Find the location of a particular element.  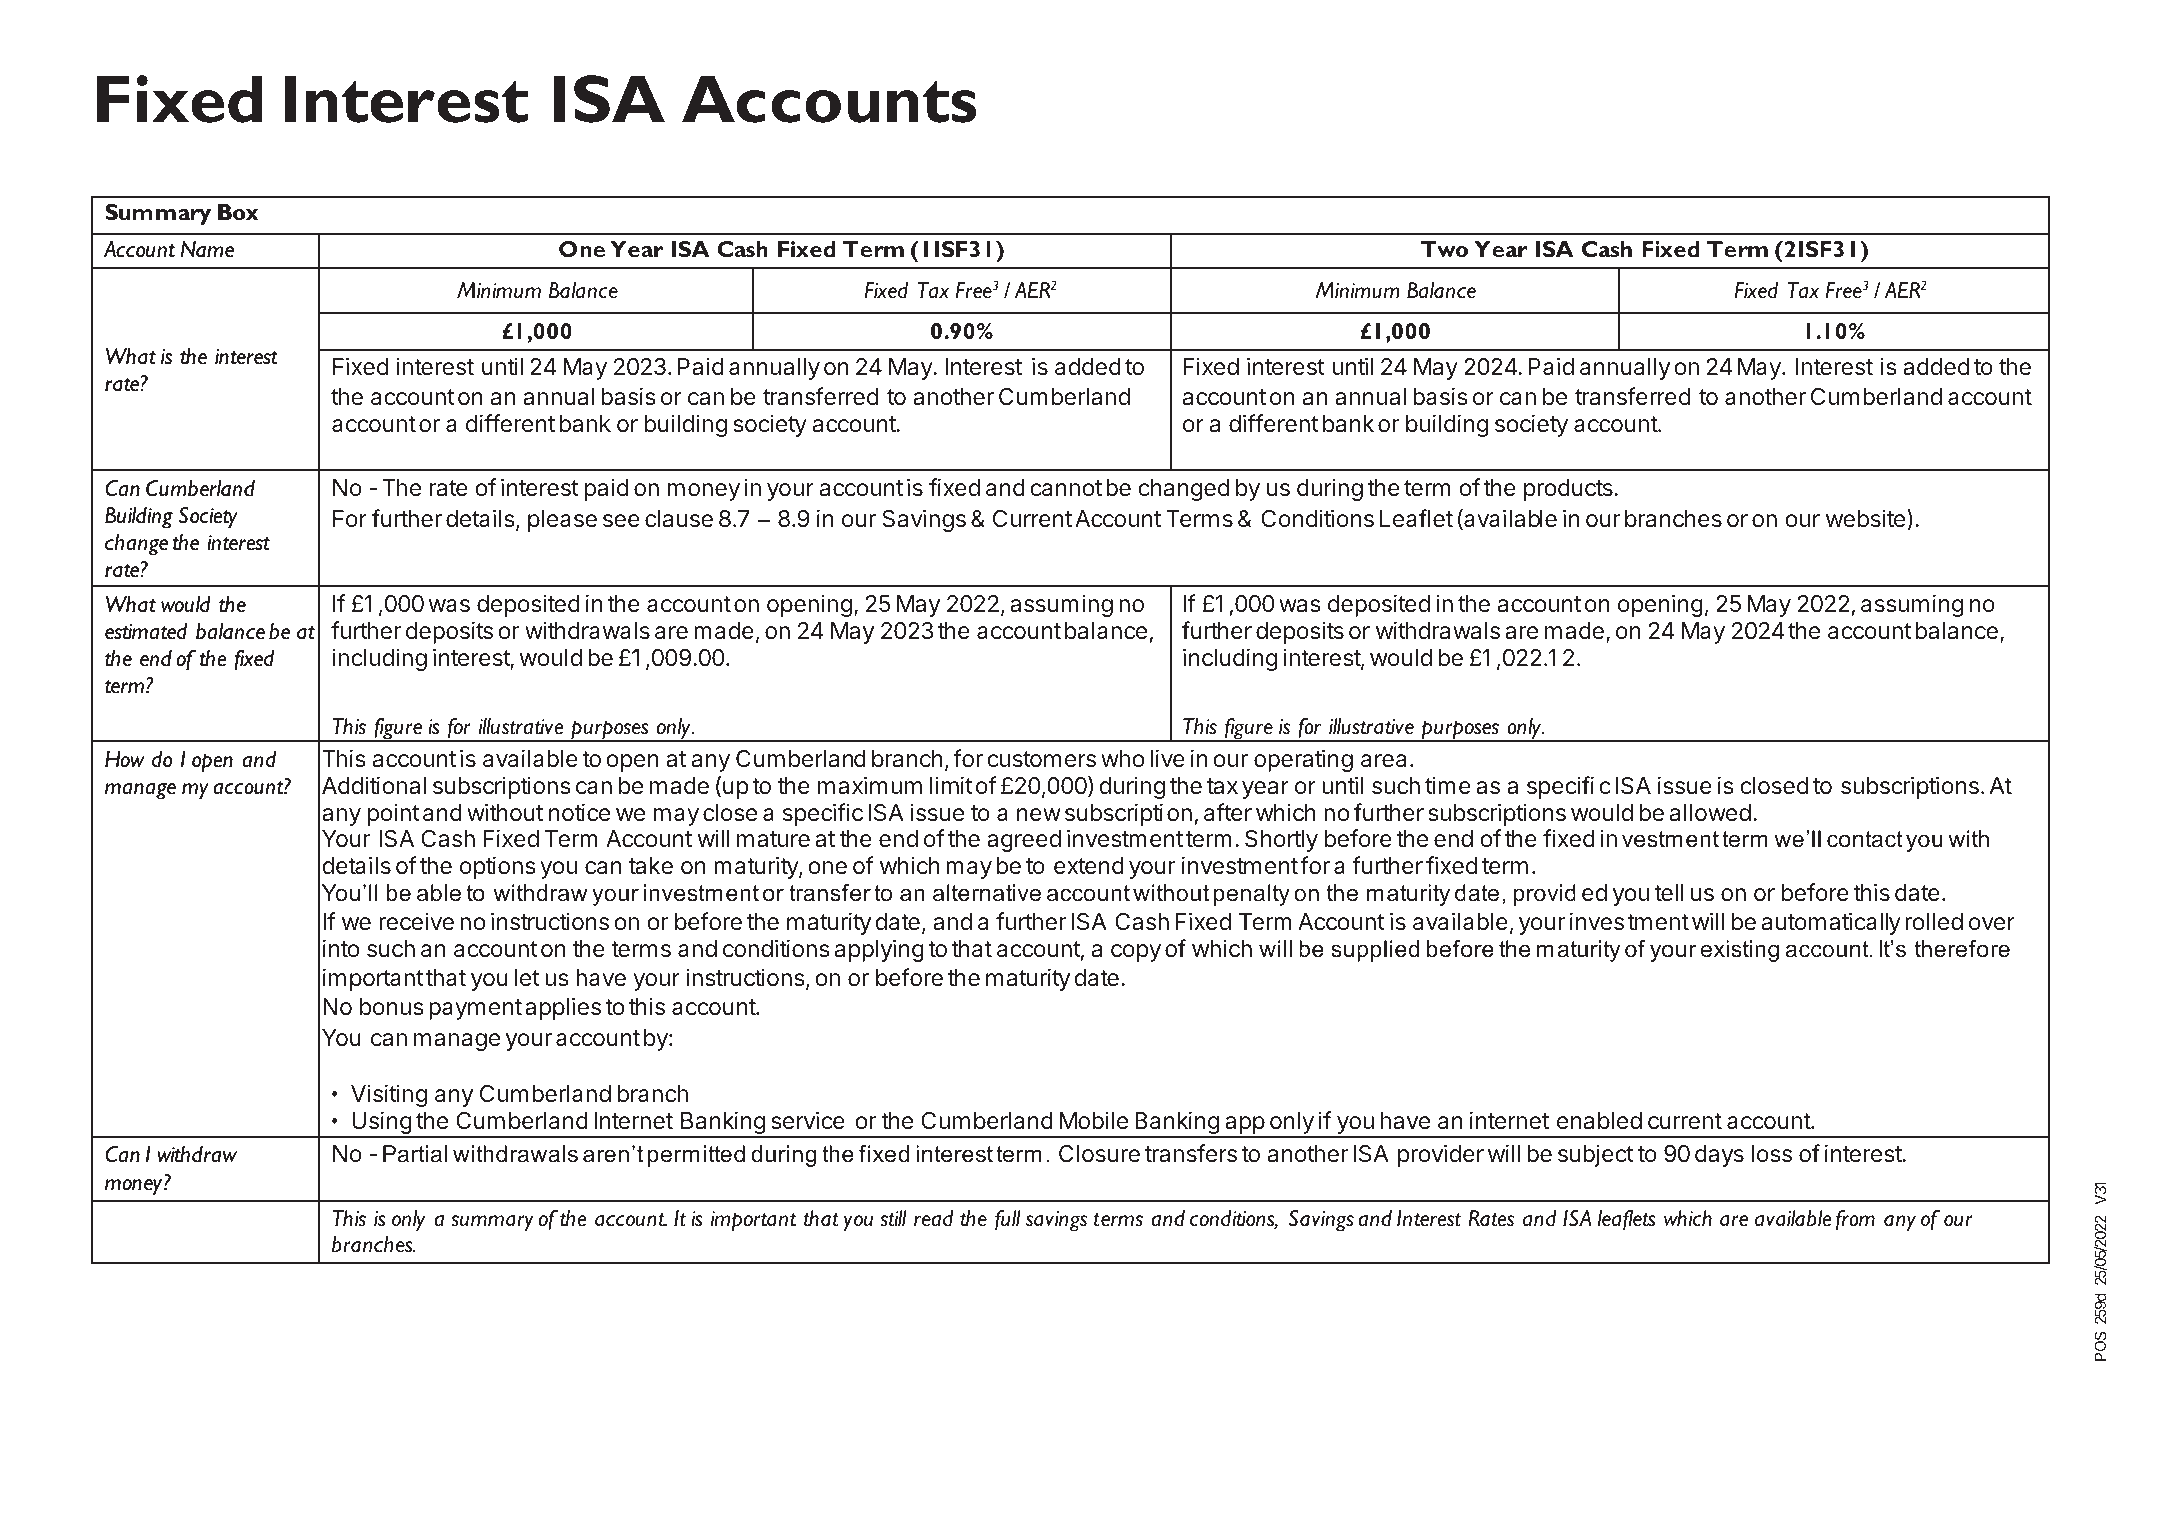

cannot is located at coordinates (1066, 488).
